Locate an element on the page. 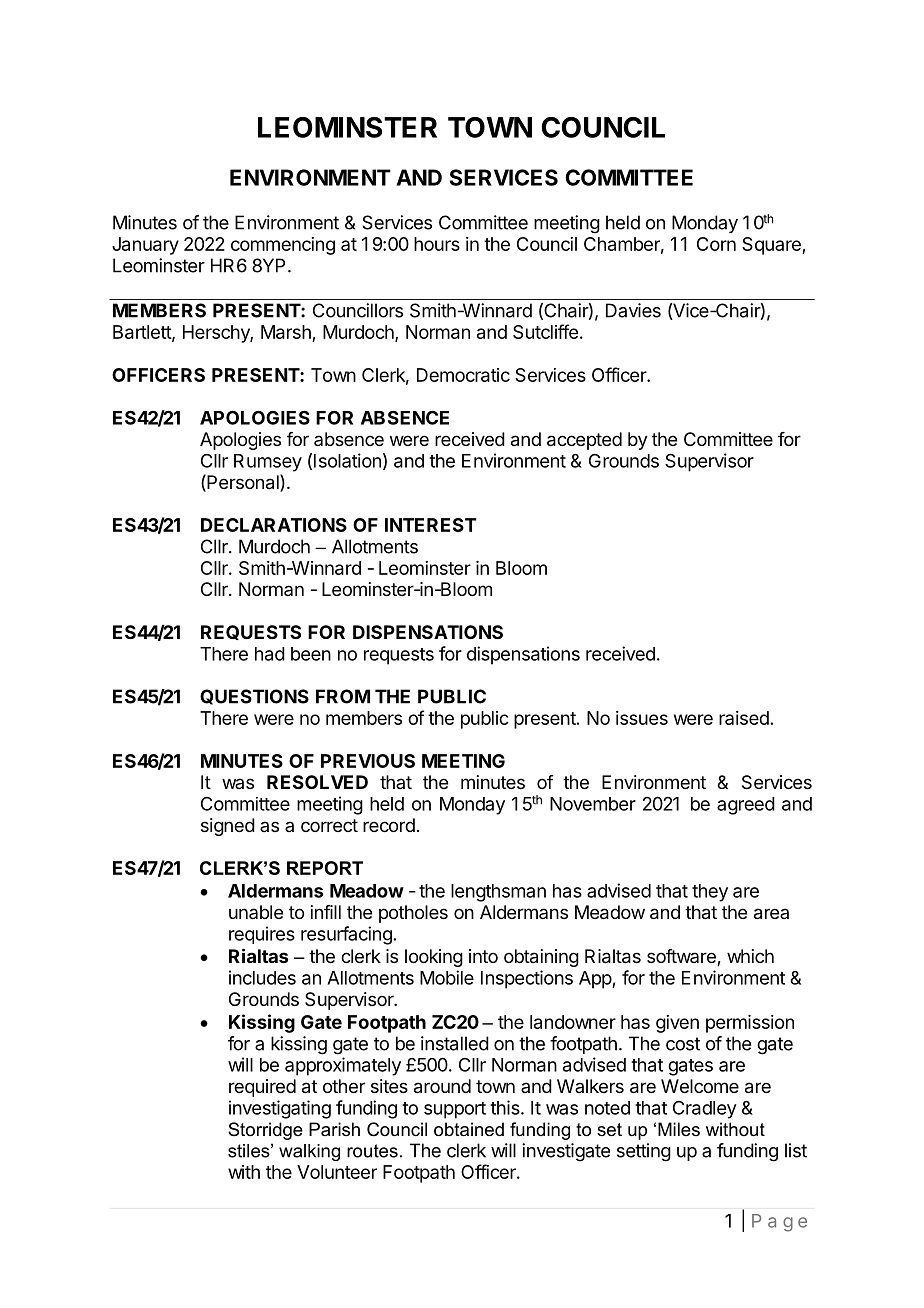 This document has width=924, height=1308. INTEREST is located at coordinates (431, 525).
